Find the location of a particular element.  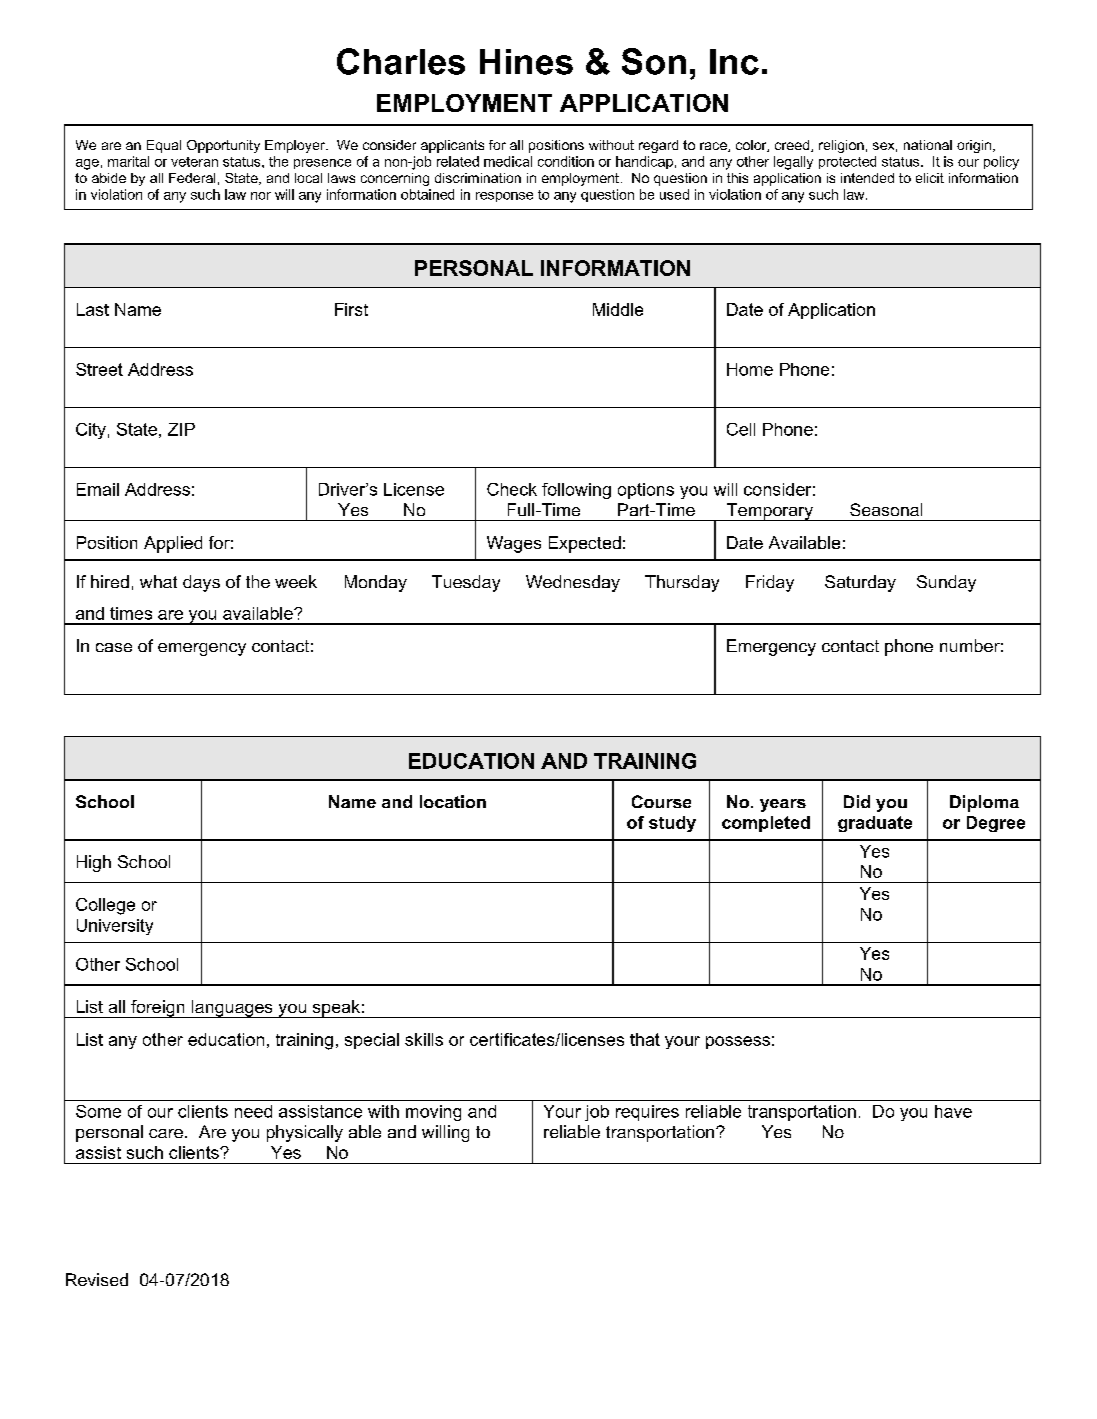

have is located at coordinates (953, 1111).
